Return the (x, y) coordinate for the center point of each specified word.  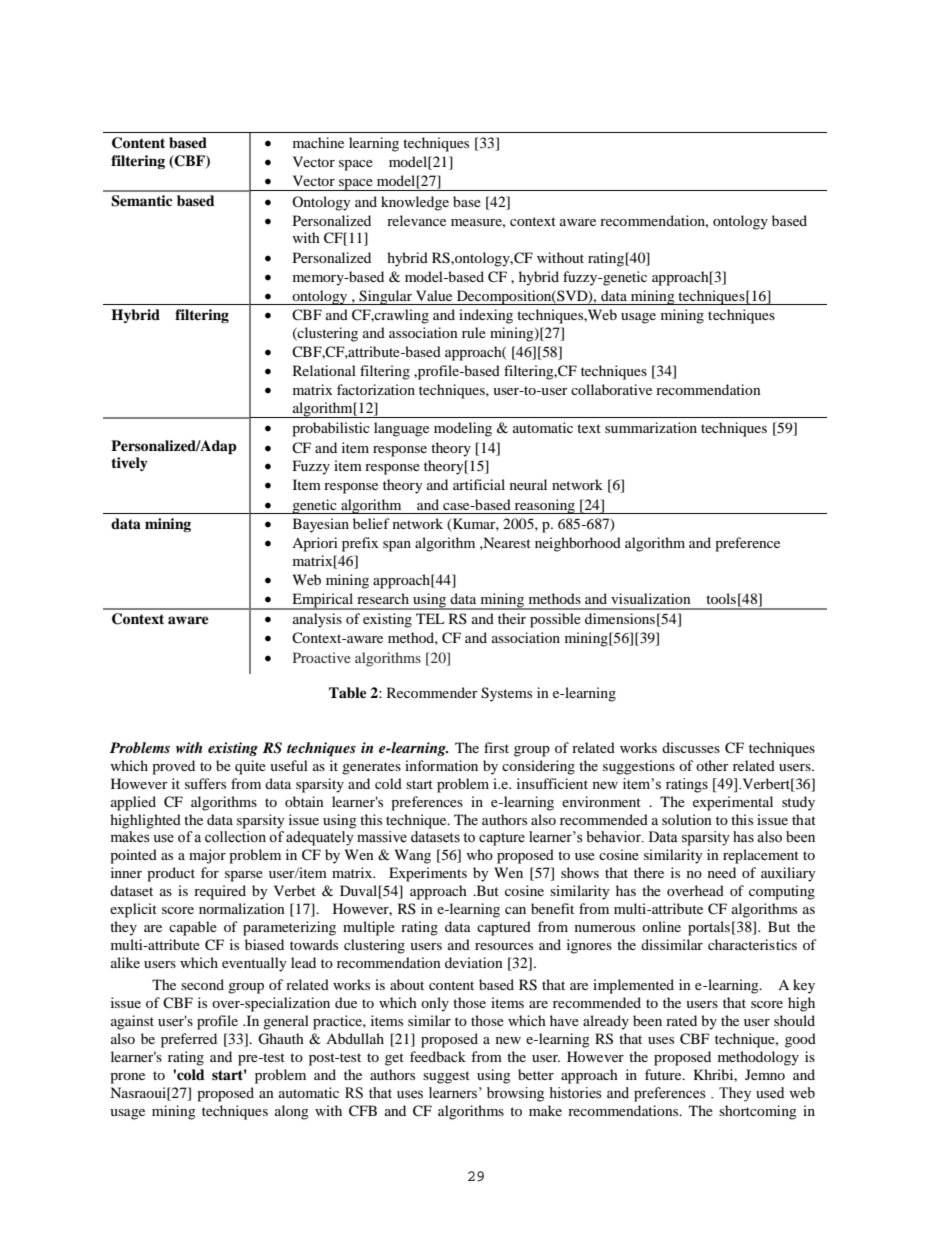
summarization (651, 427)
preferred (189, 1040)
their (512, 618)
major (207, 856)
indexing (486, 316)
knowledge (415, 203)
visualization (651, 598)
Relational (324, 370)
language (401, 429)
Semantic (141, 201)
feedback (438, 1056)
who (479, 854)
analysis (317, 620)
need (722, 872)
